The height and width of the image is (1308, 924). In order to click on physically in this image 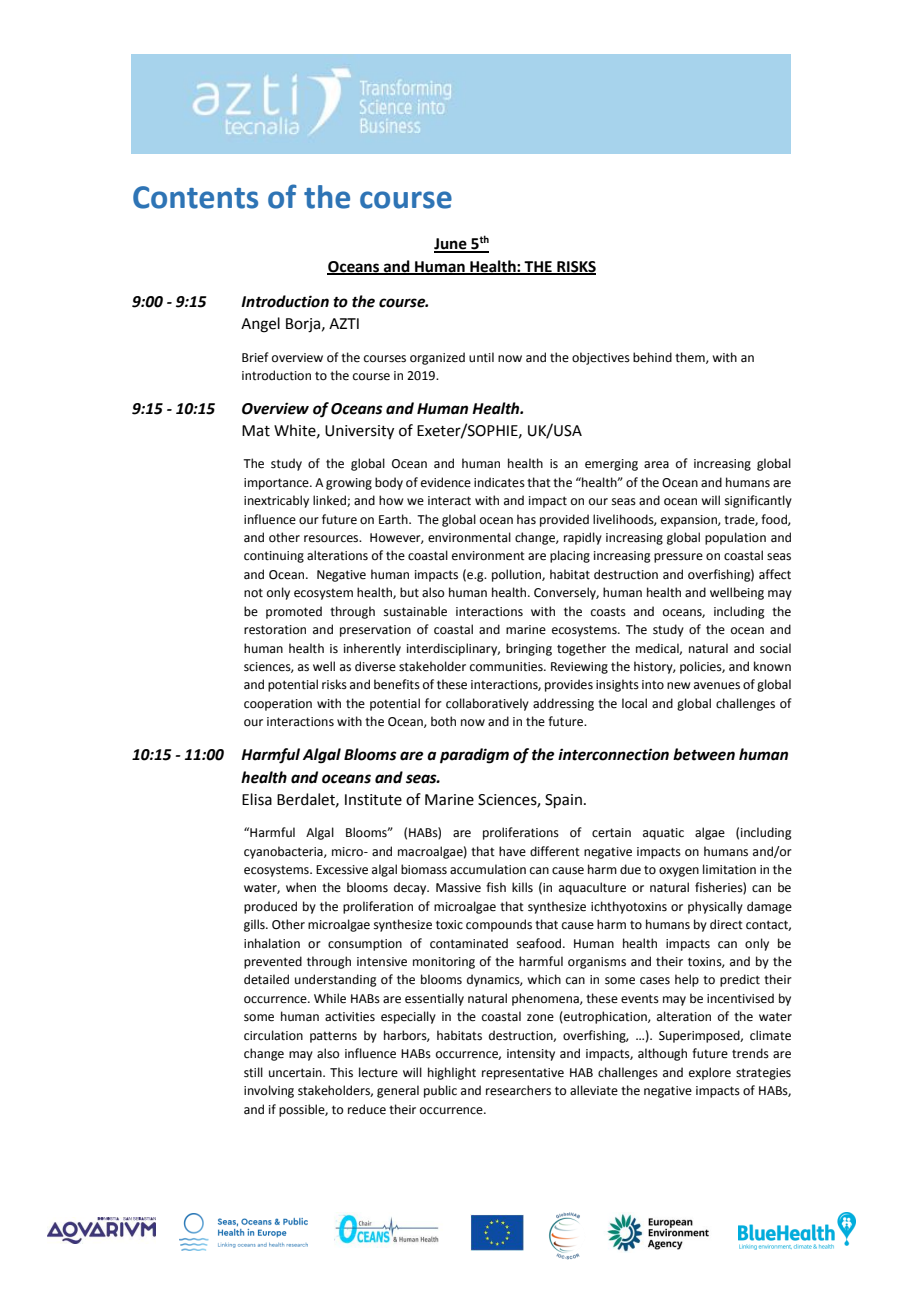, I will do `click(715, 907)`.
